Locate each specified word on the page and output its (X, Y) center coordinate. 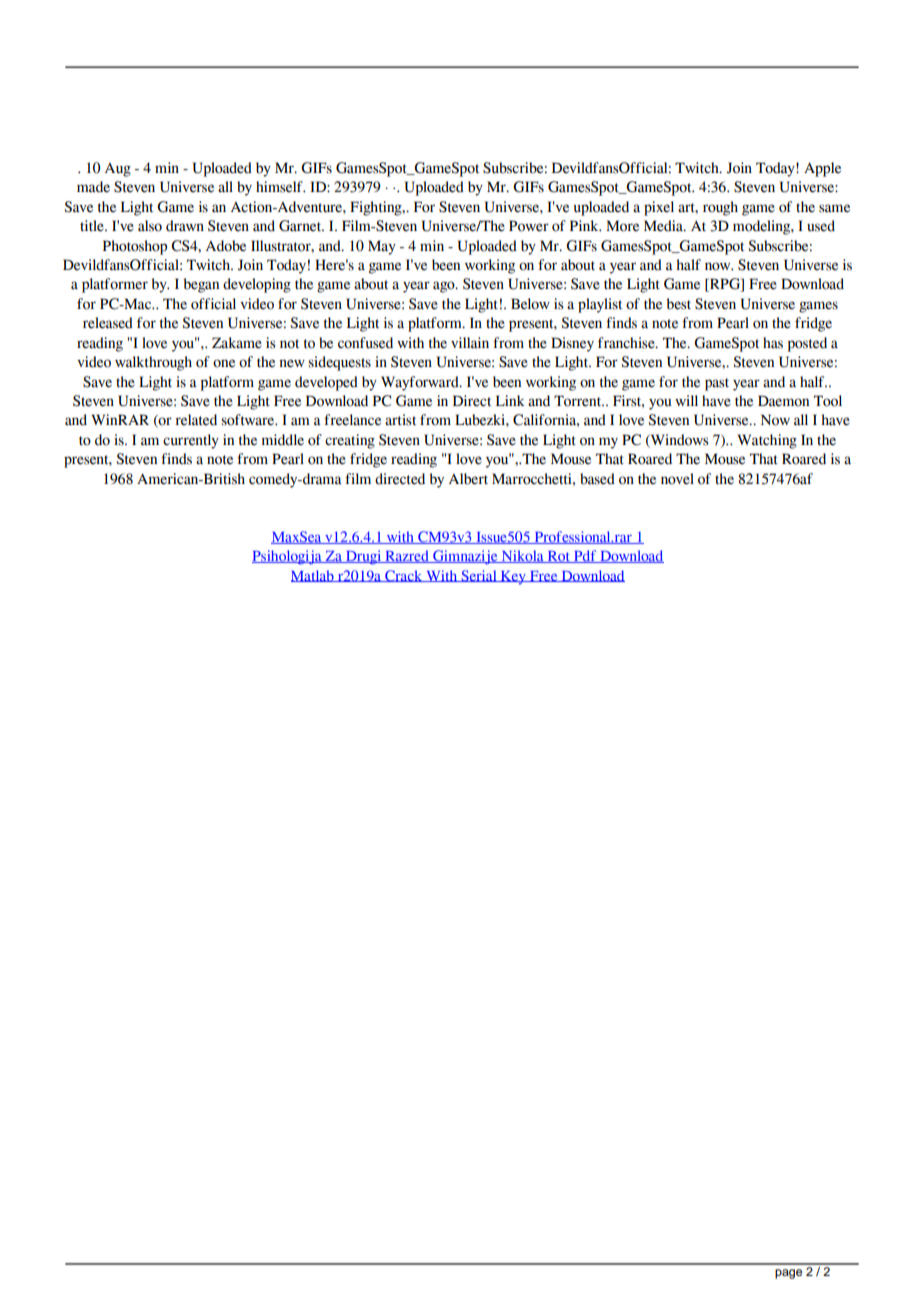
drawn (185, 226)
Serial (479, 576)
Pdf (585, 556)
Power (529, 226)
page (788, 1274)
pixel (659, 208)
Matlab (313, 576)
